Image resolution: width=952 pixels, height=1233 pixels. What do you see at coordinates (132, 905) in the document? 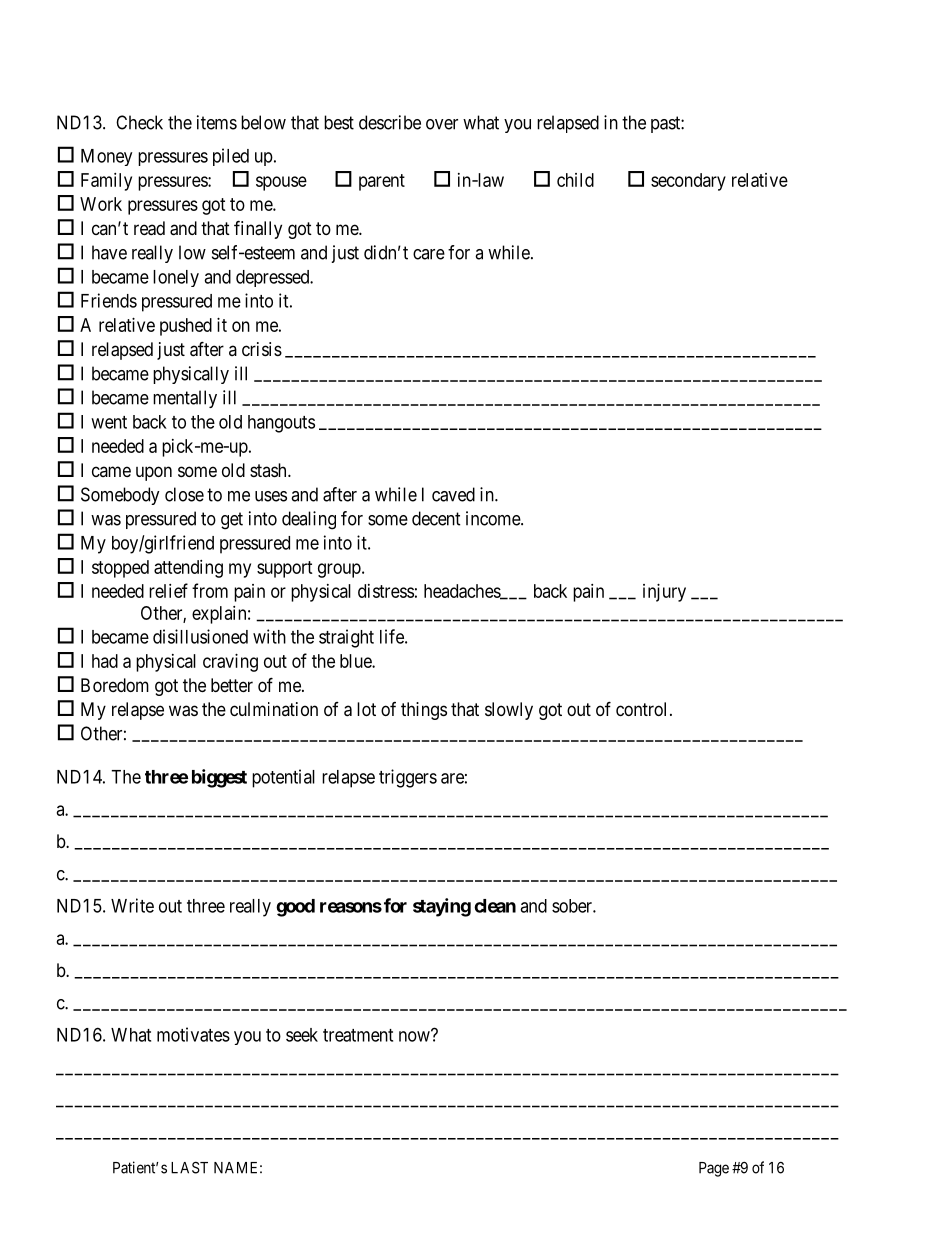
I see `Write` at bounding box center [132, 905].
